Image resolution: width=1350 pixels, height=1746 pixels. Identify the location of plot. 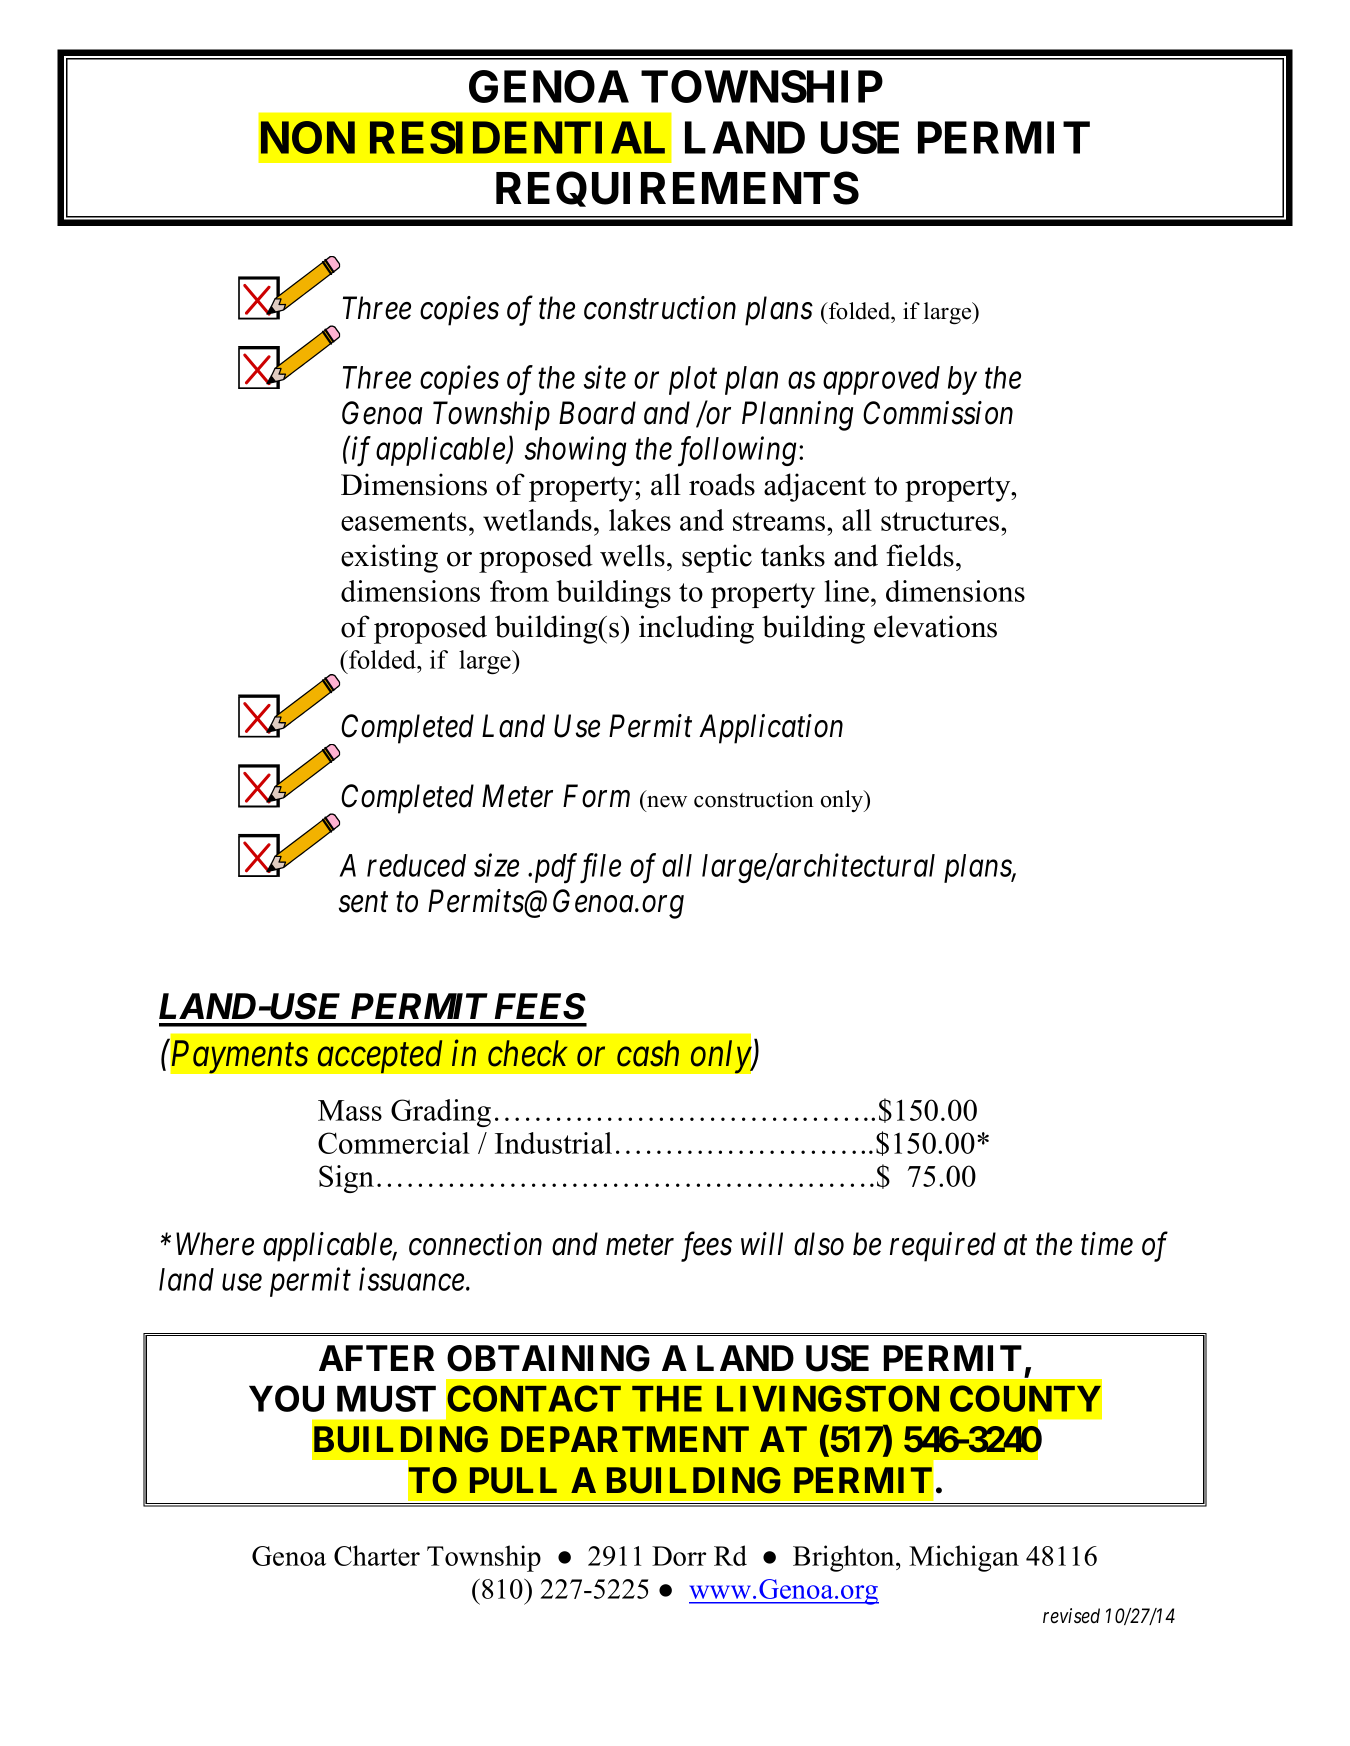
(693, 380).
